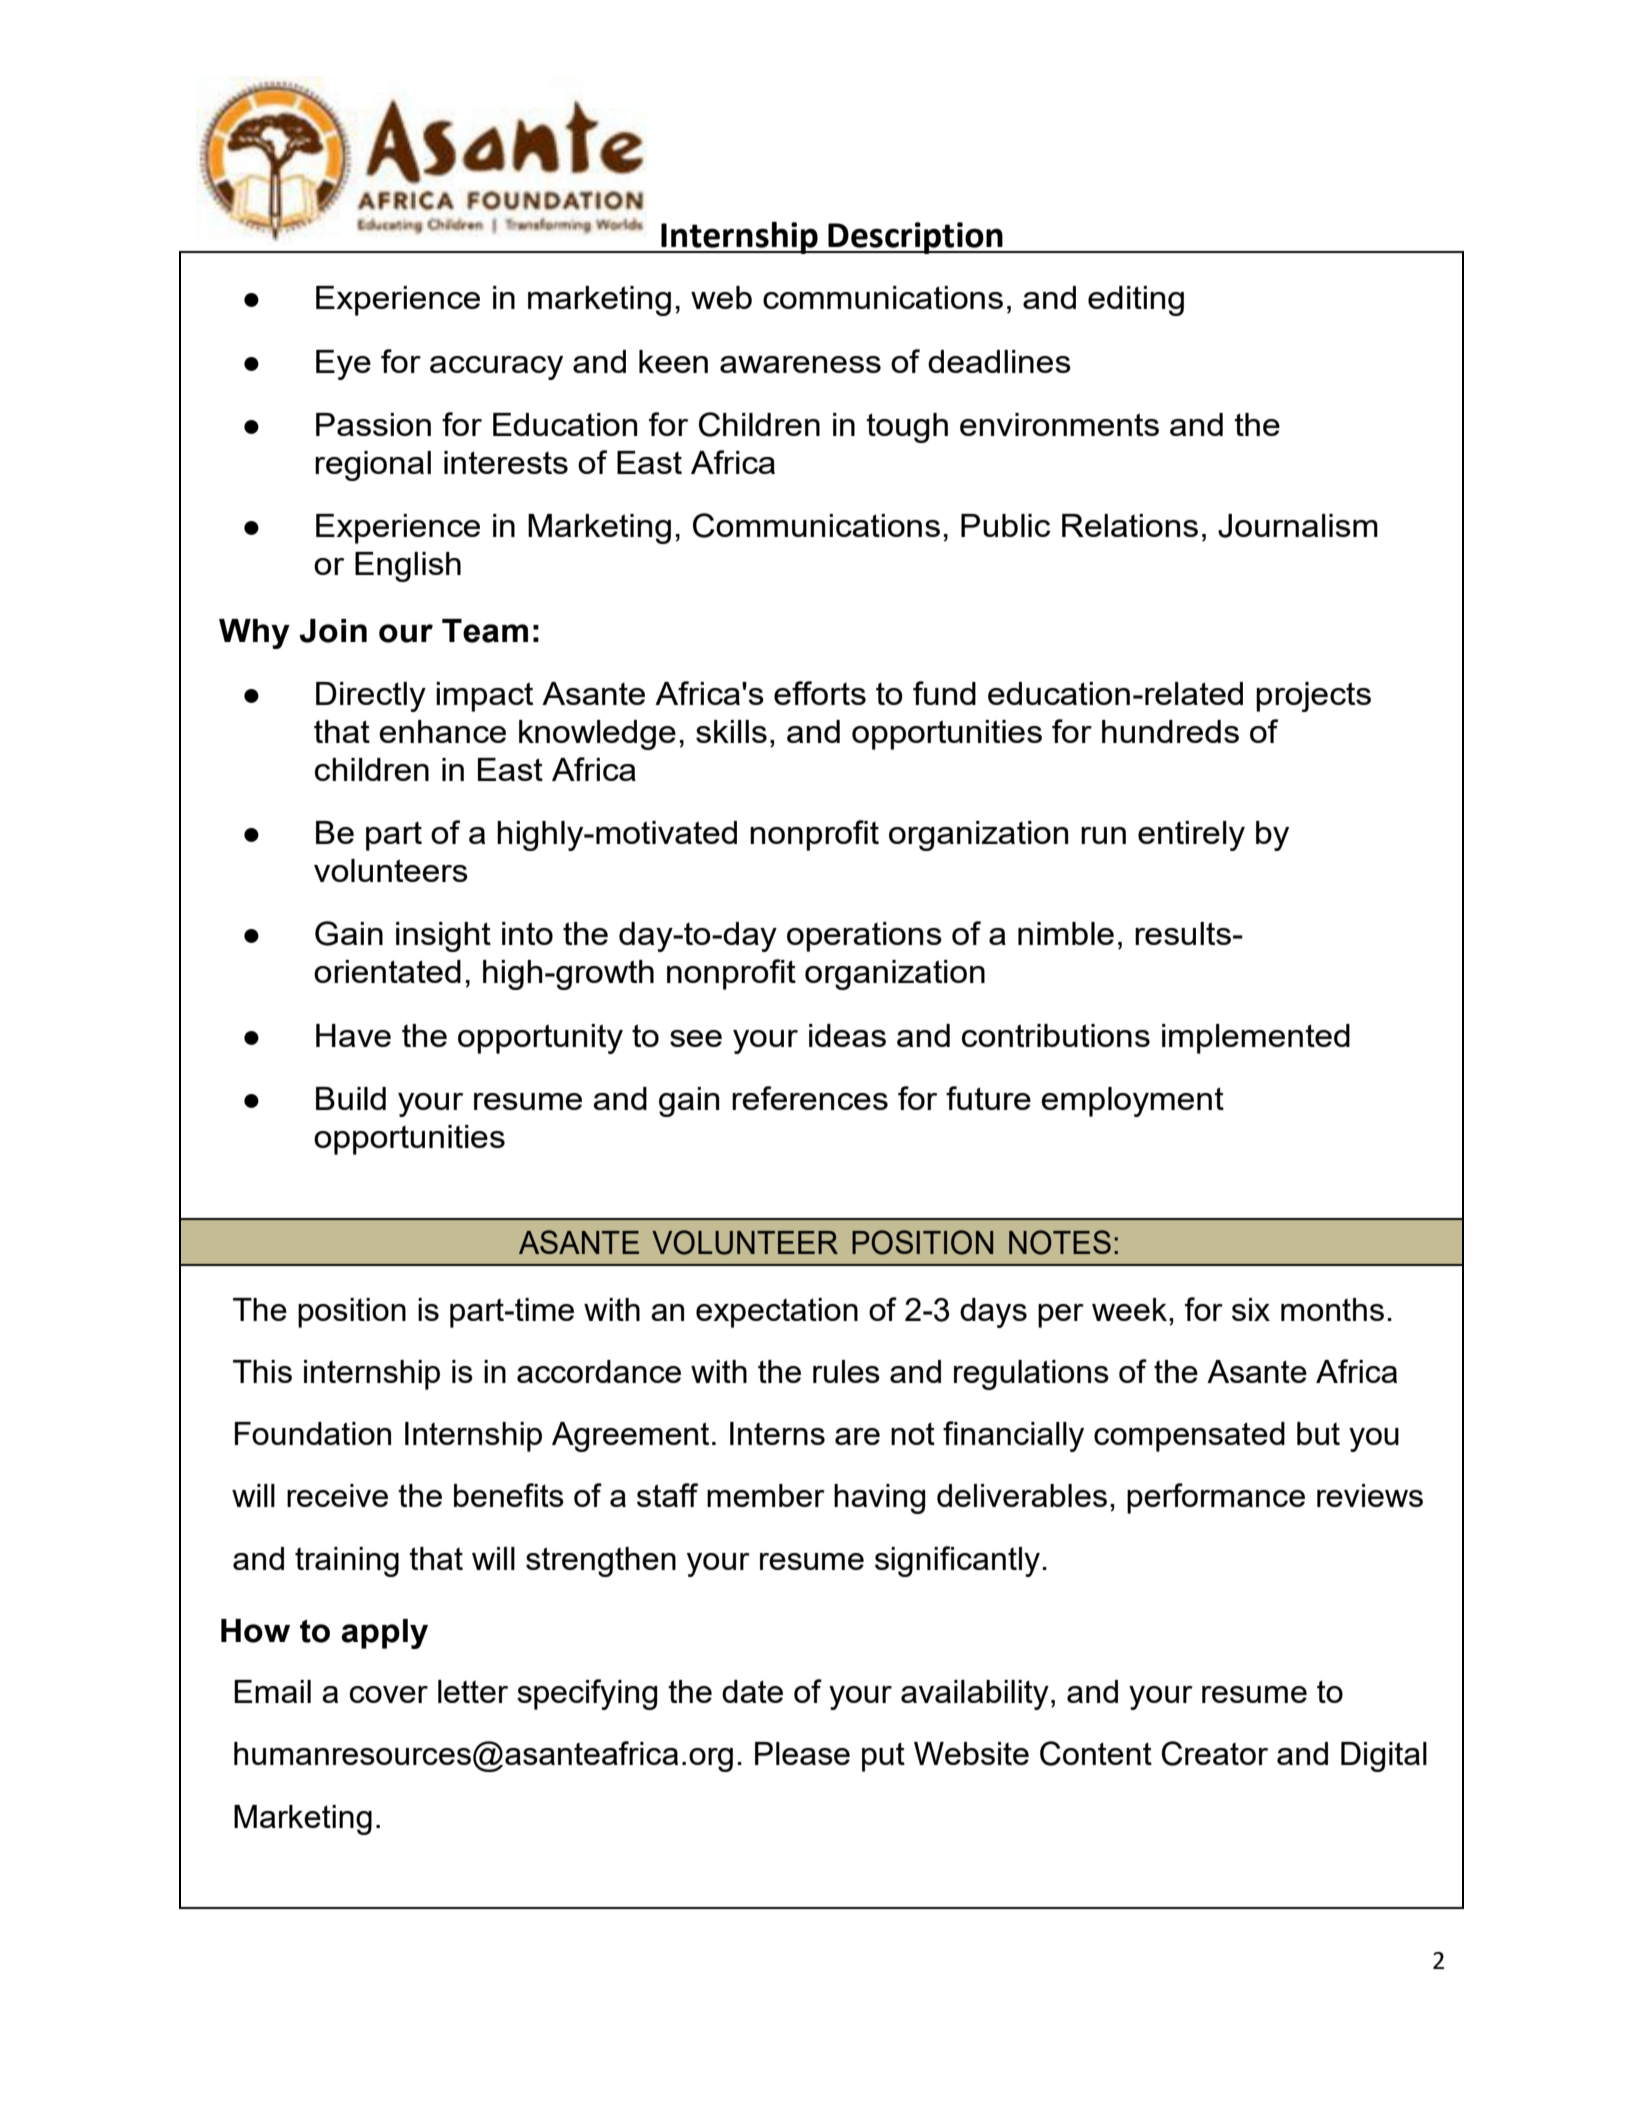  I want to click on Description, so click(915, 238).
